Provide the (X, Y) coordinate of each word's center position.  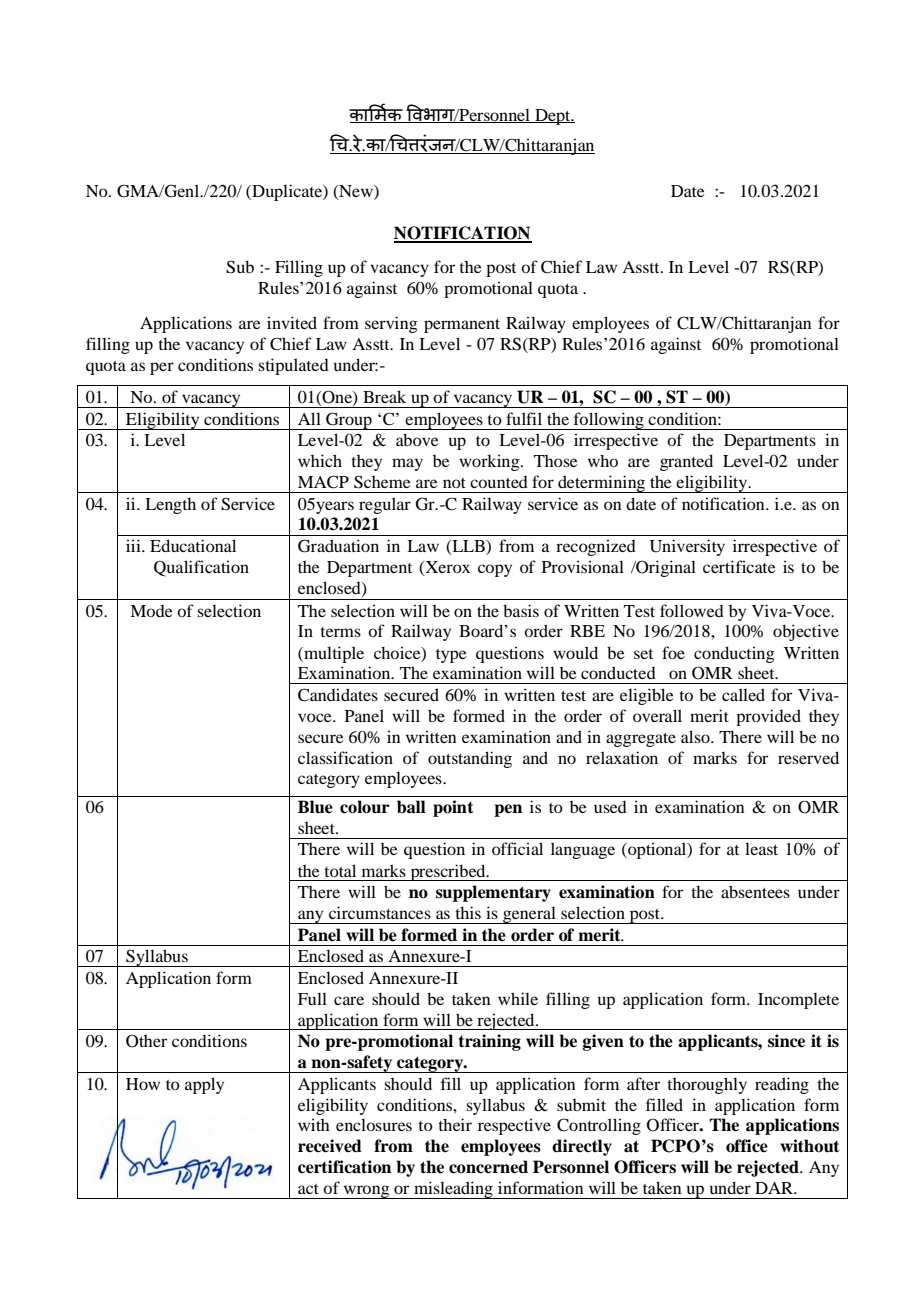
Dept (553, 117)
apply (204, 1085)
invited (292, 322)
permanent (462, 326)
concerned (488, 1167)
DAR (775, 1188)
